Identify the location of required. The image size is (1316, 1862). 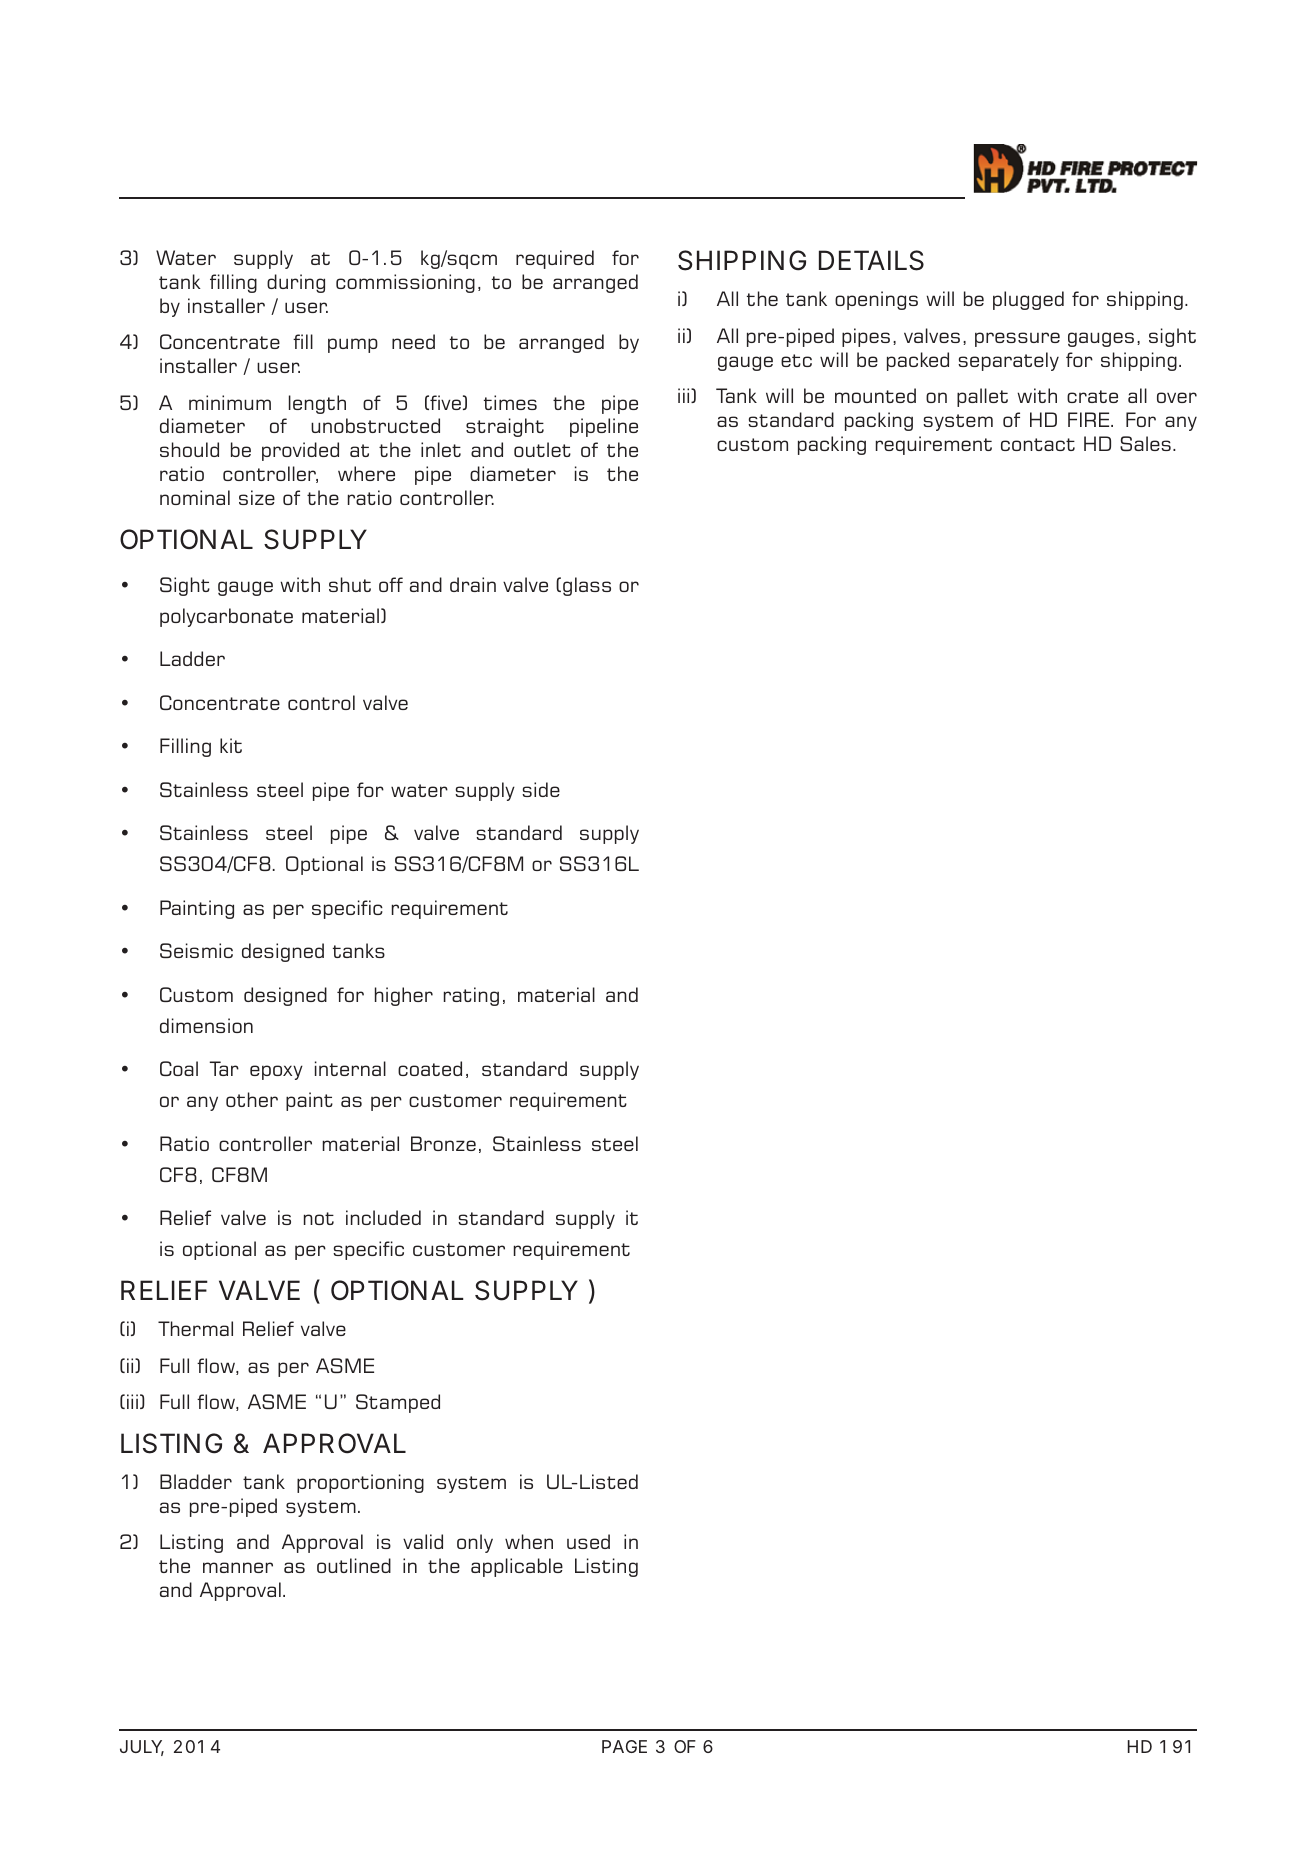
(555, 259).
